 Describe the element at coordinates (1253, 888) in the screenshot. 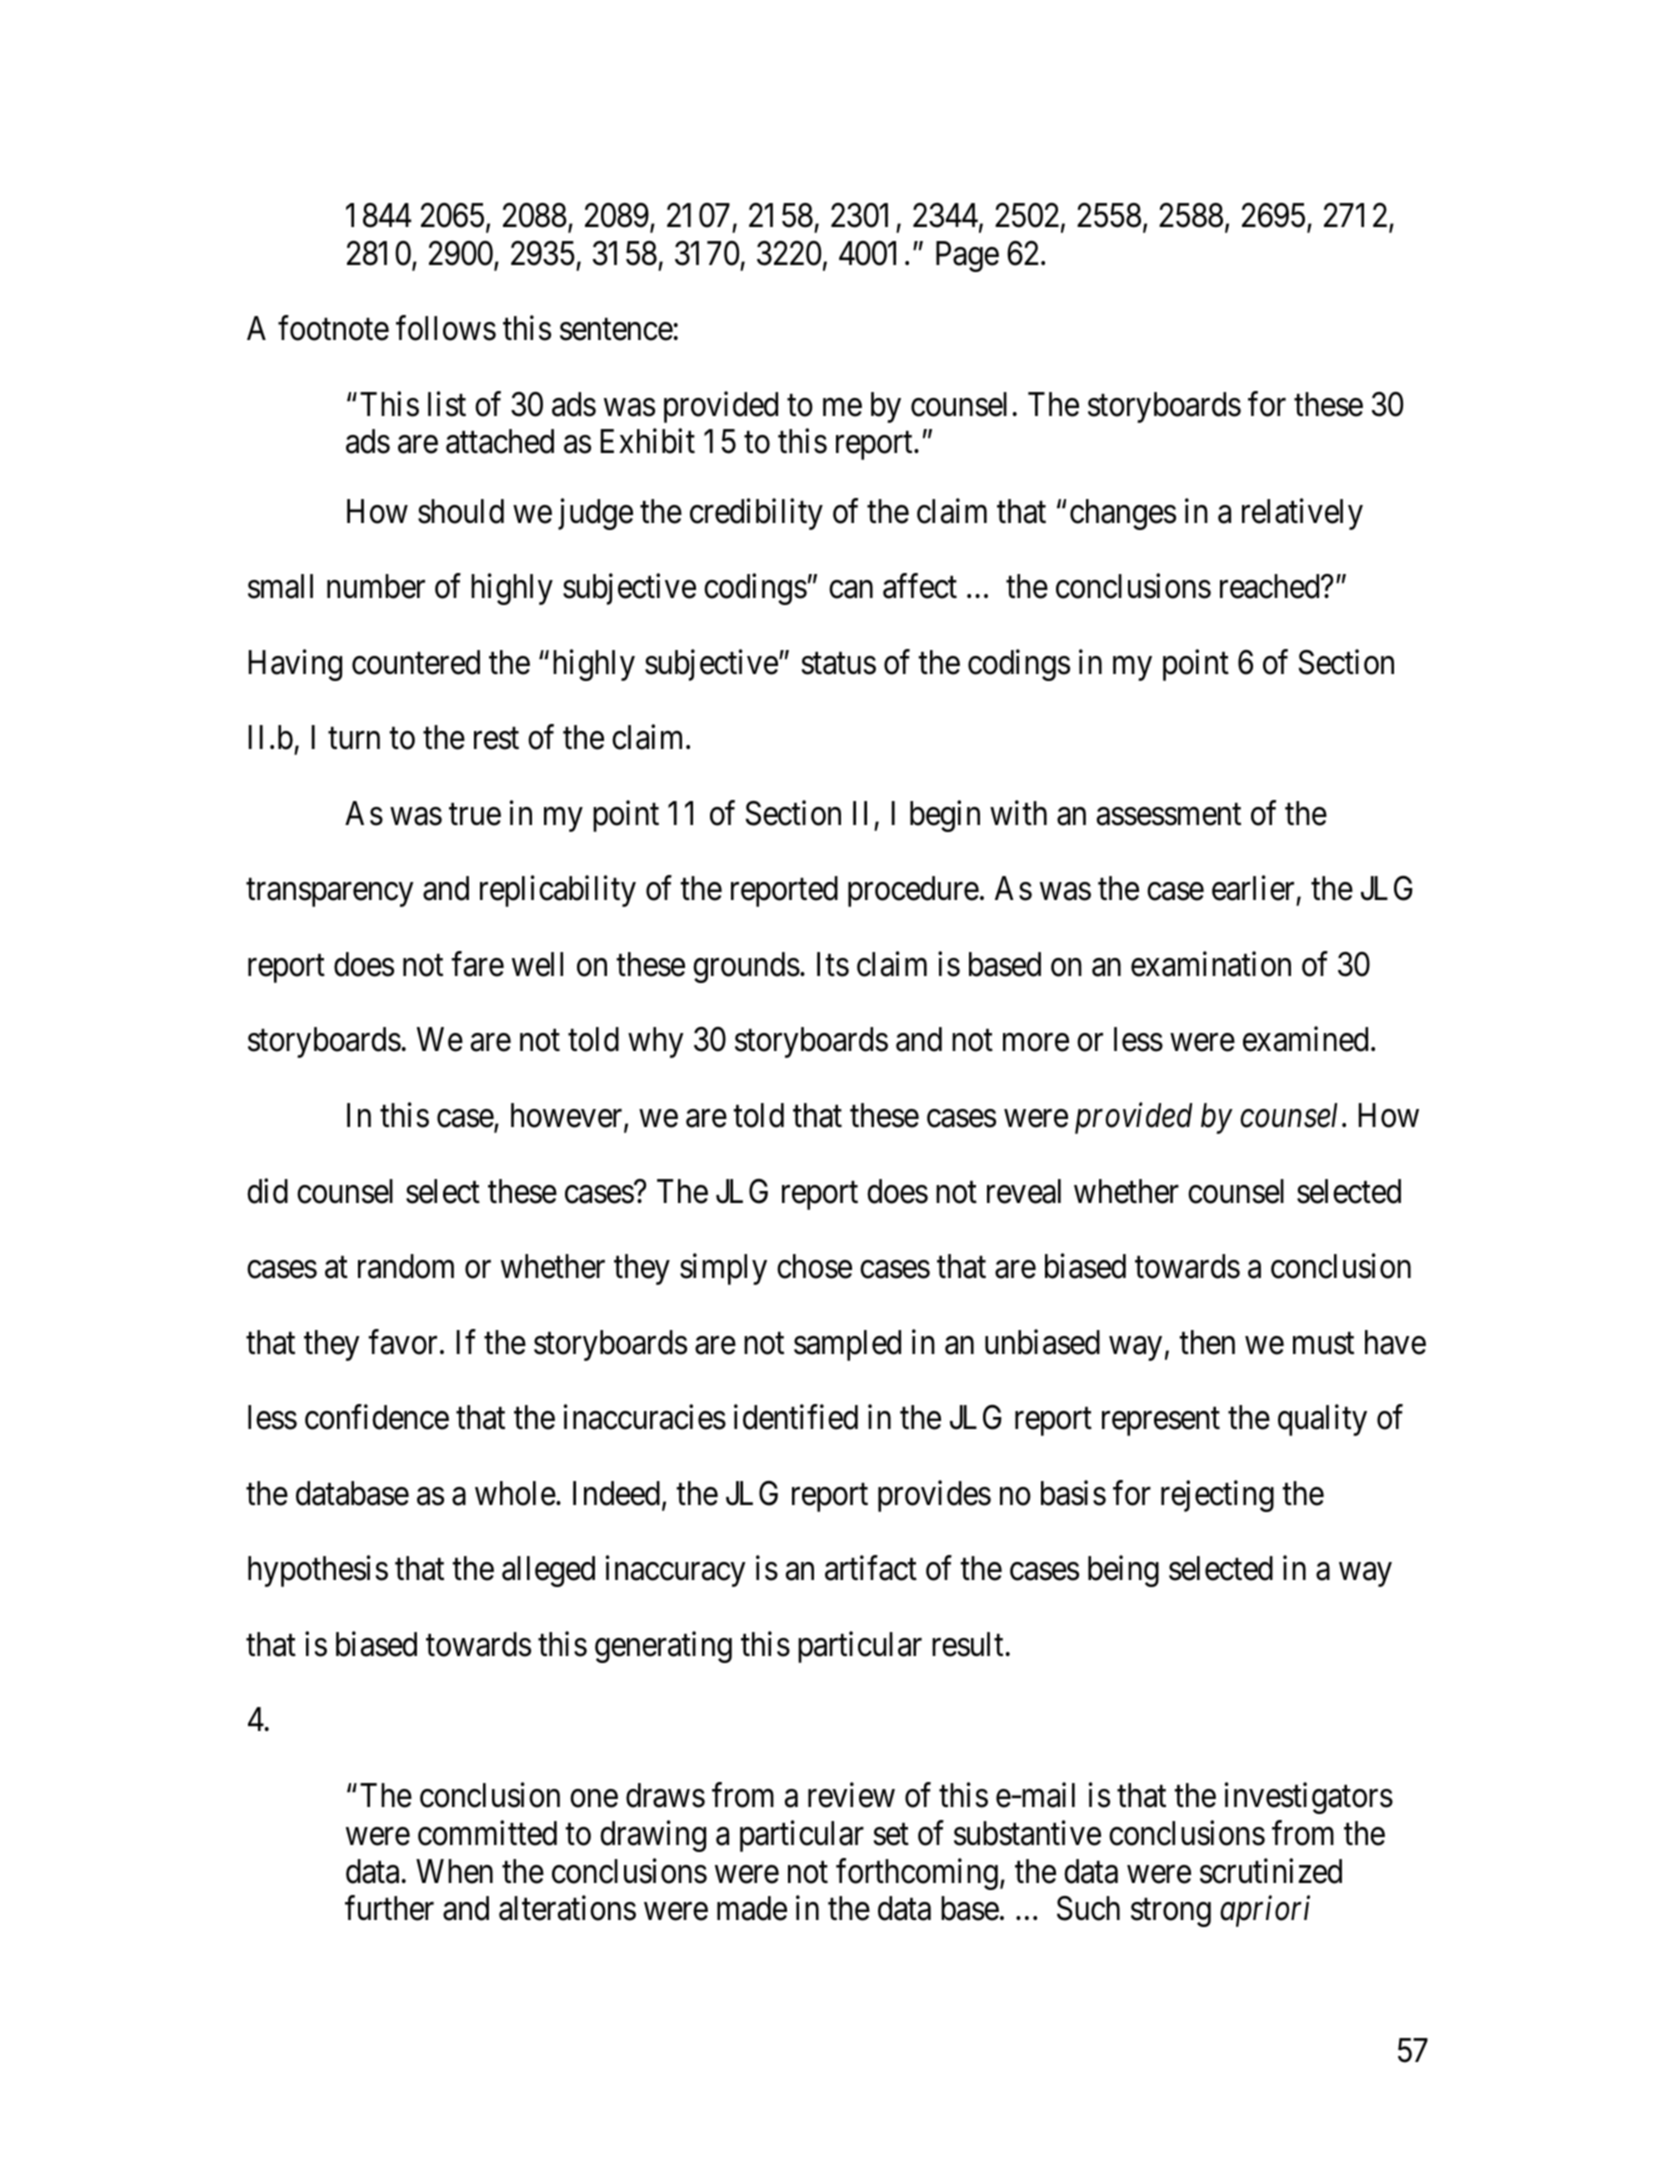

I see `earlier` at that location.
